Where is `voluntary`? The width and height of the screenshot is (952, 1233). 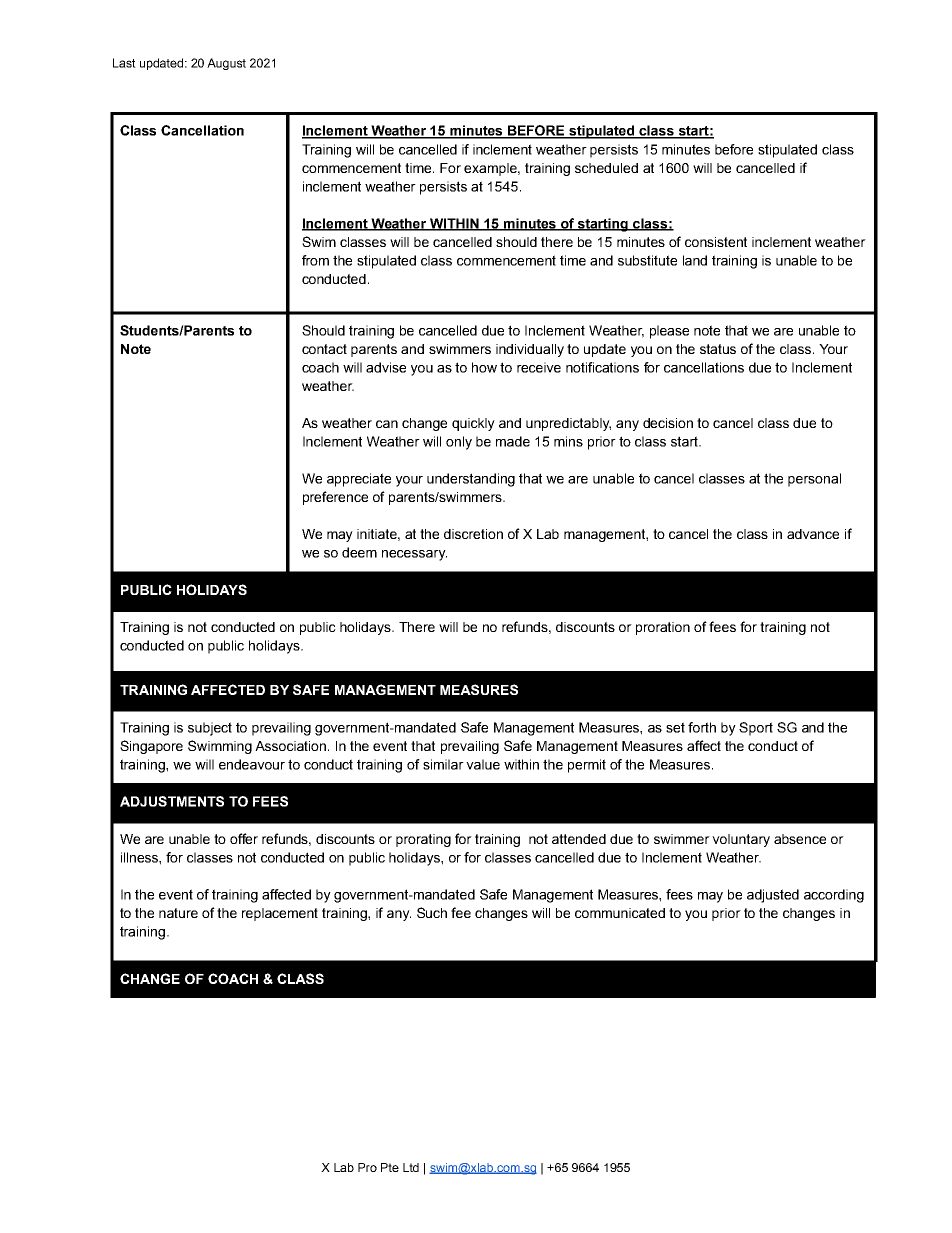
voluntary is located at coordinates (741, 840).
